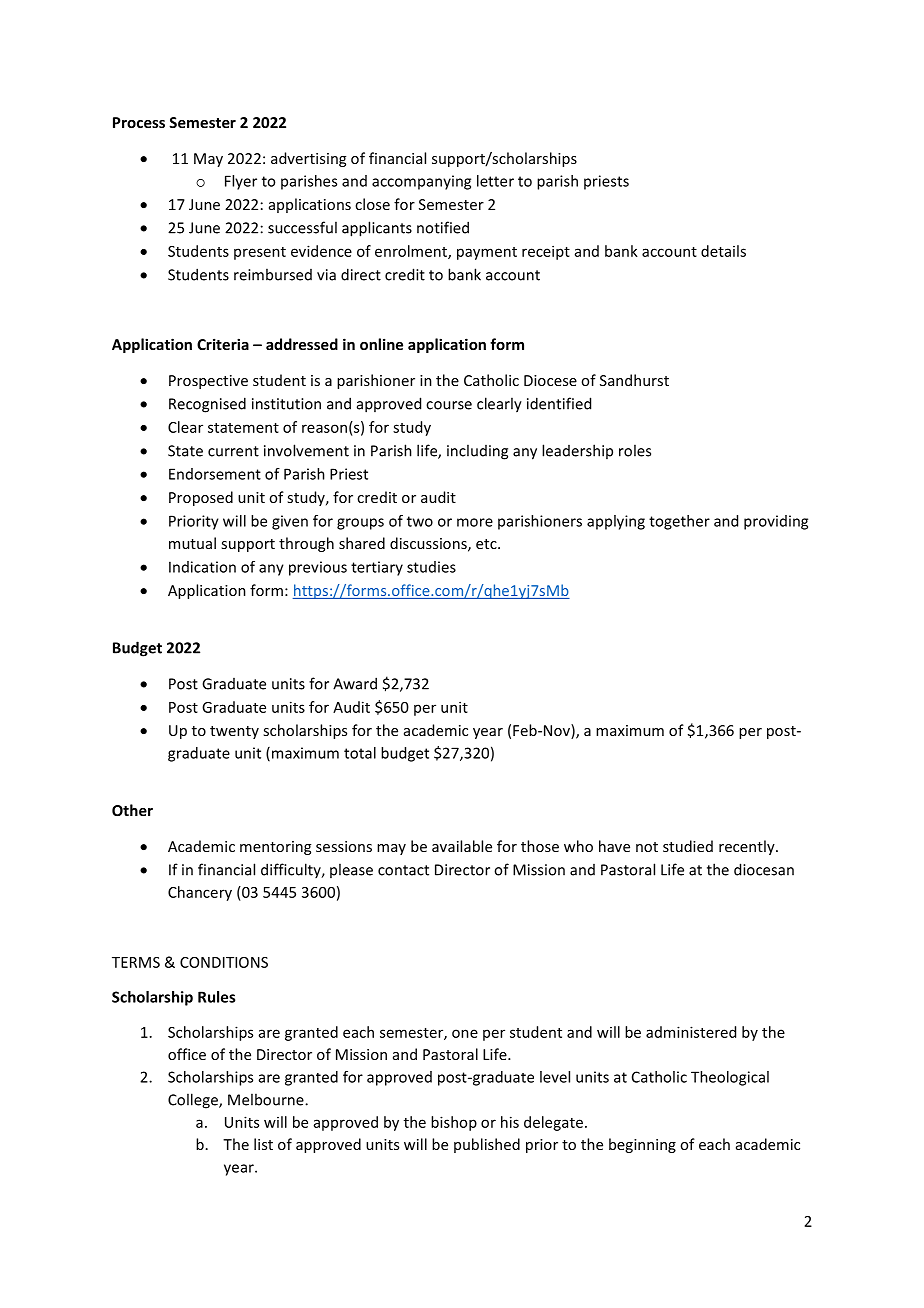 The image size is (924, 1308). What do you see at coordinates (215, 474) in the screenshot?
I see `Endorsement` at bounding box center [215, 474].
